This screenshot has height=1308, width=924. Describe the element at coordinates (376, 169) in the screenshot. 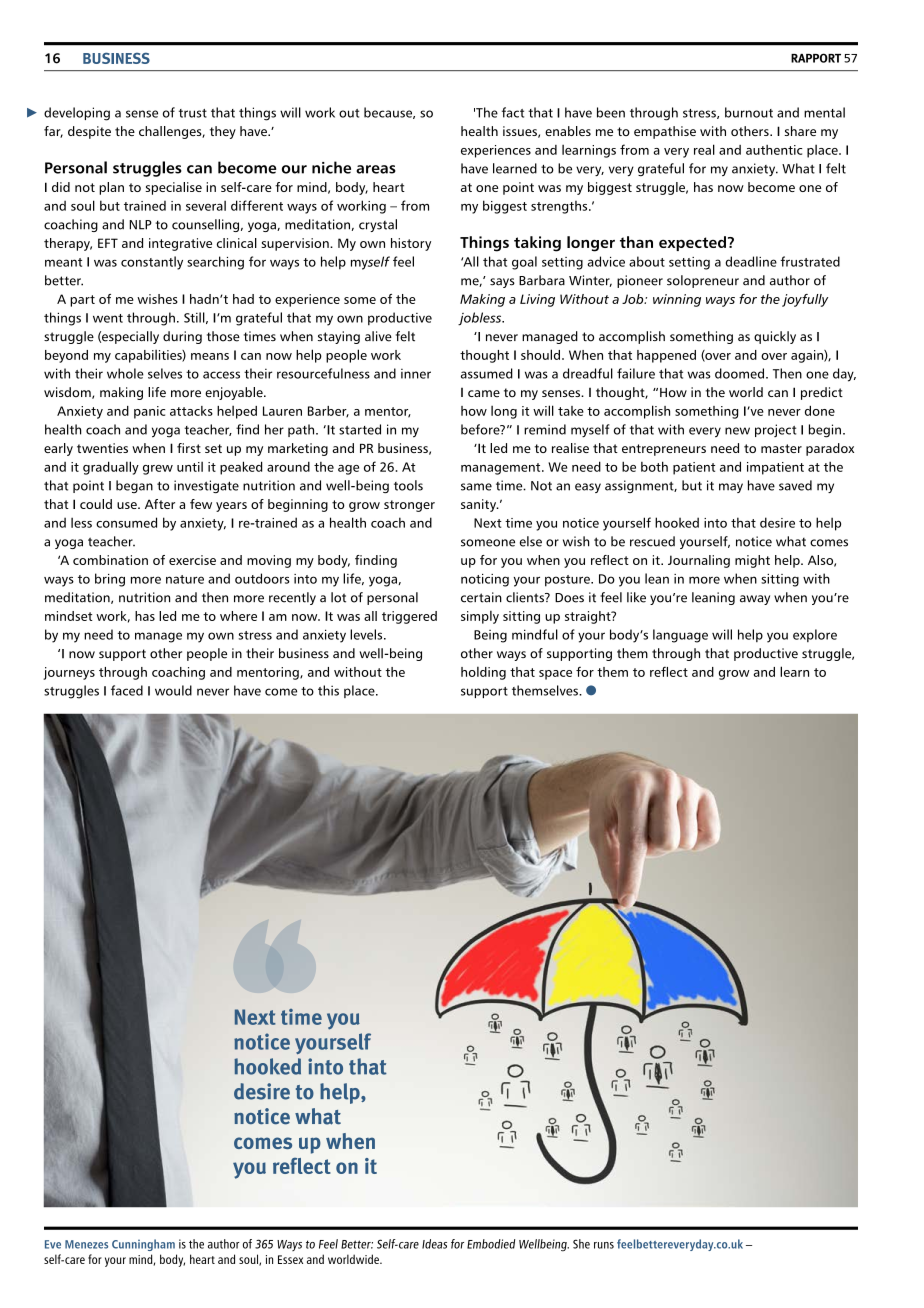

I see `areas` at that location.
